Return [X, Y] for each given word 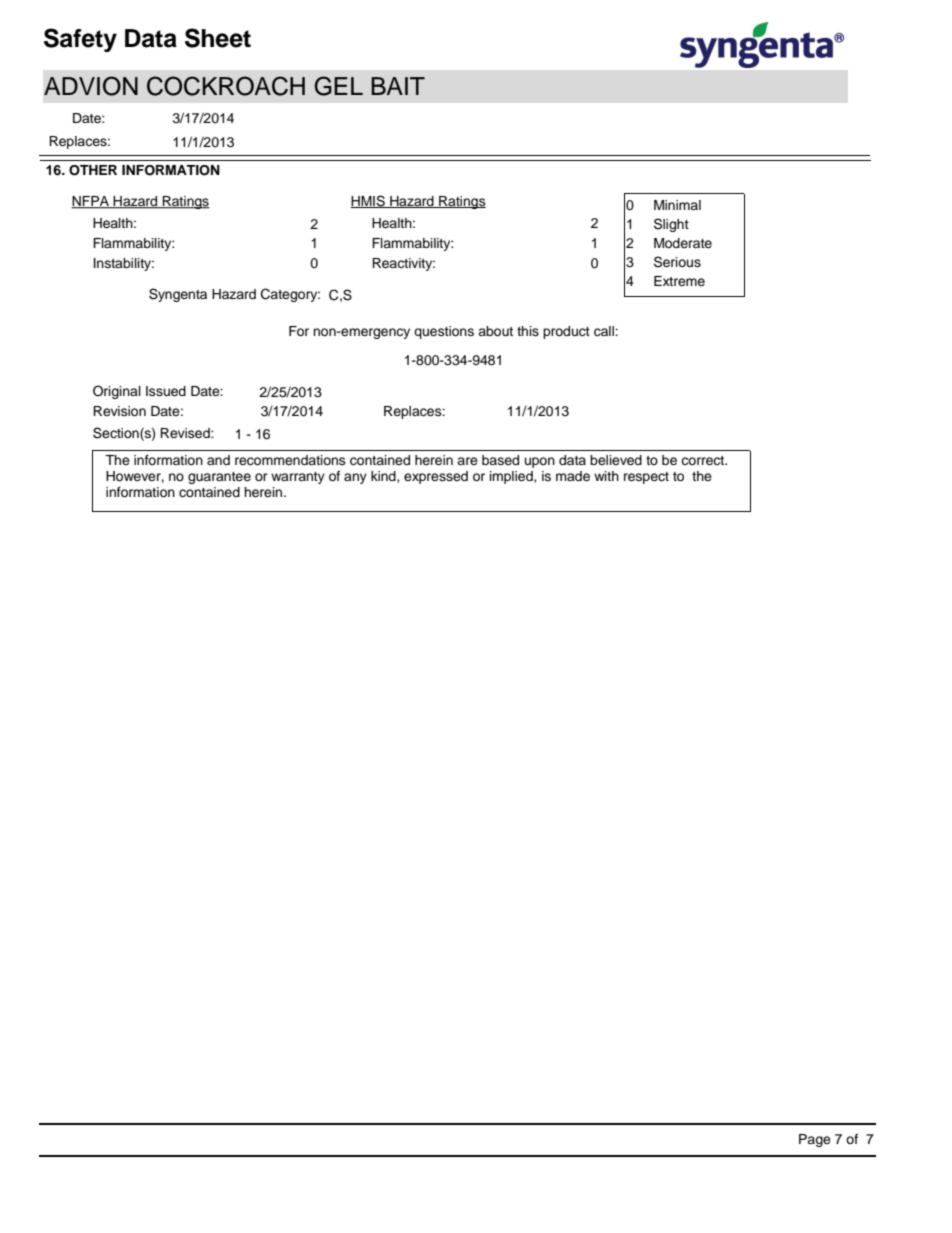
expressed [436, 477]
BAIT [398, 86]
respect [646, 478]
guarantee [219, 478]
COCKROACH [226, 86]
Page [815, 1140]
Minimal [677, 205]
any [355, 478]
